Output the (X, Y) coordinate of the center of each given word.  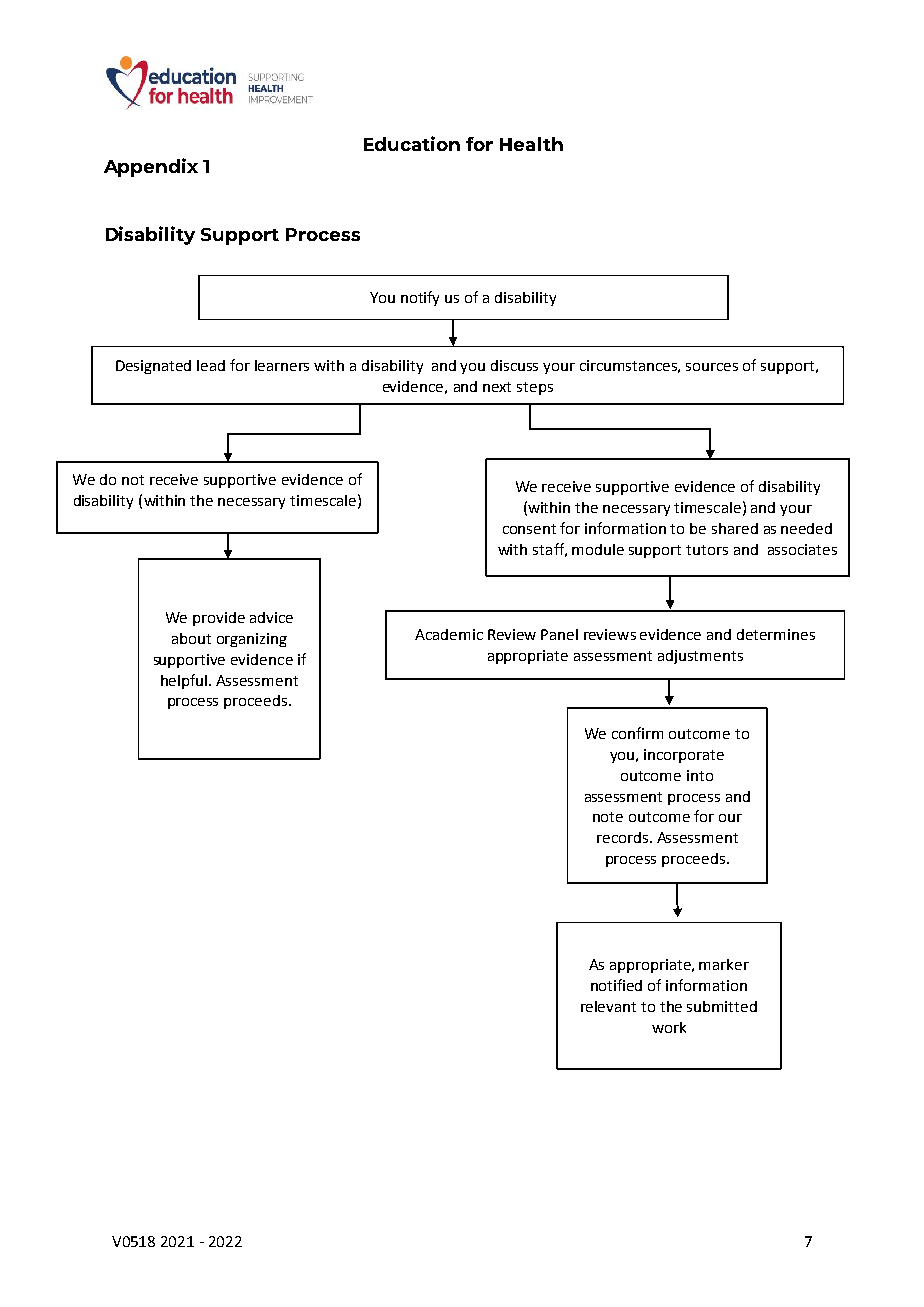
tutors (707, 550)
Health (531, 144)
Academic (449, 634)
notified (616, 985)
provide (219, 619)
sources (712, 367)
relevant (608, 1006)
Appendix (151, 167)
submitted (722, 1006)
